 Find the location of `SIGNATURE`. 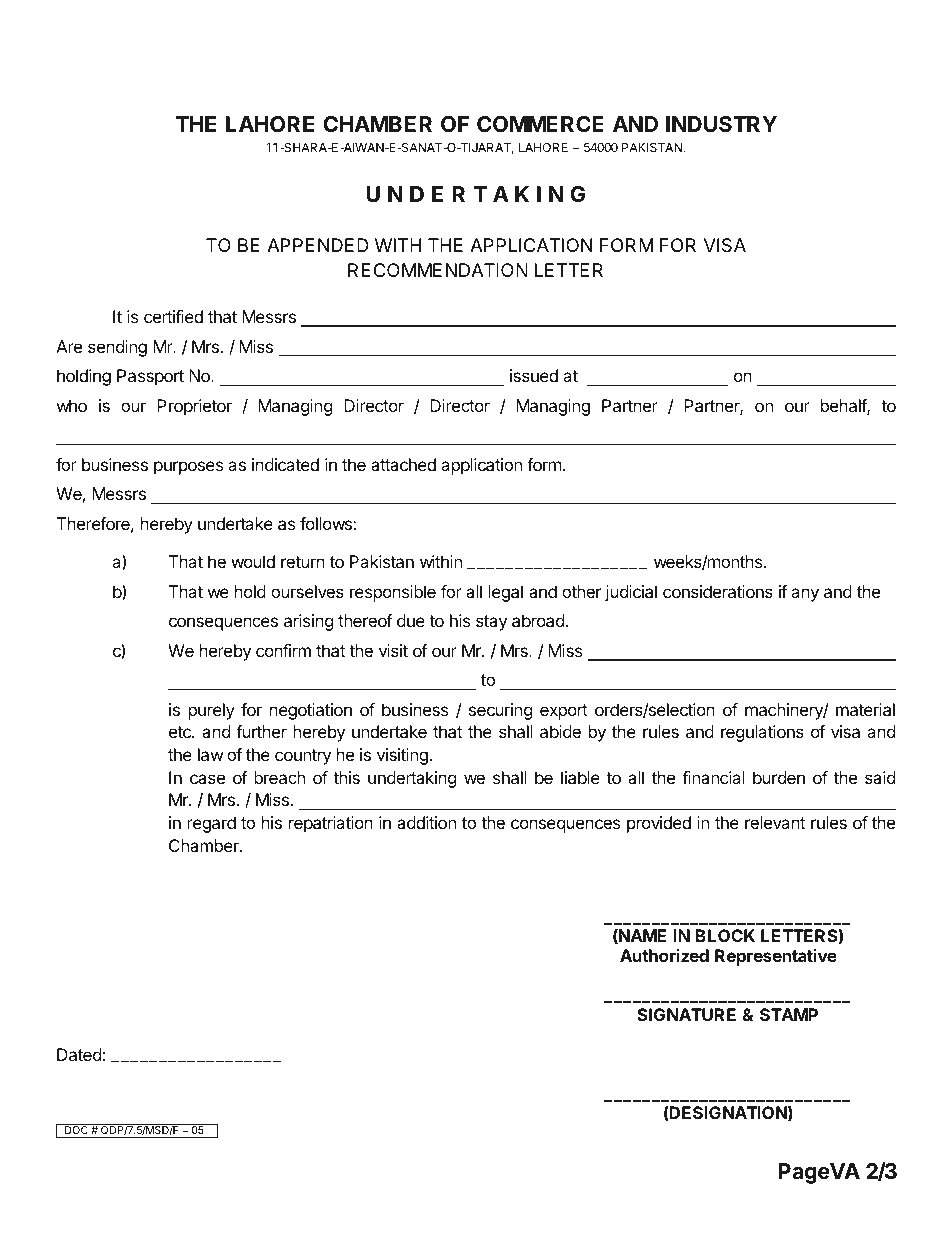

SIGNATURE is located at coordinates (686, 1014).
